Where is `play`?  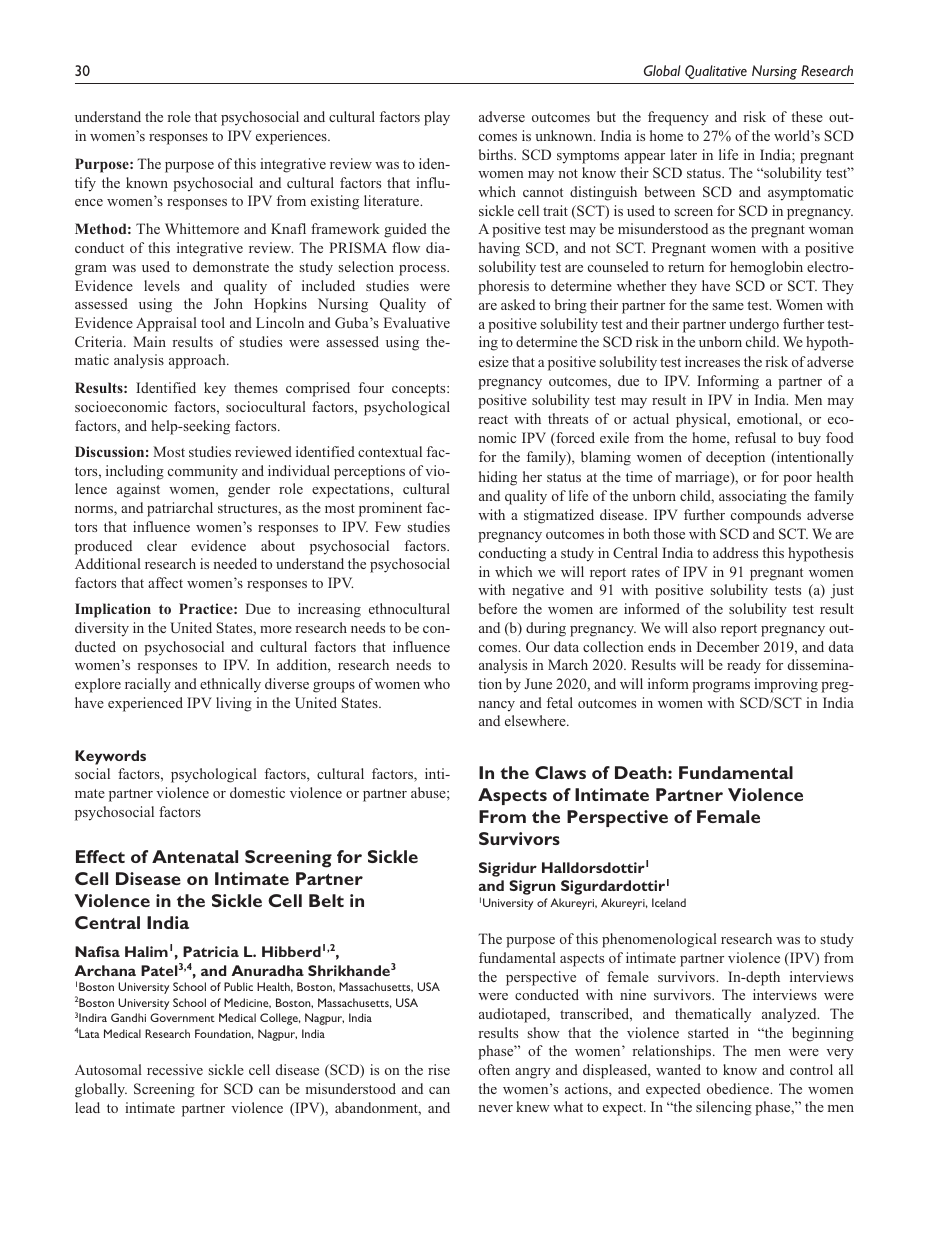
play is located at coordinates (437, 118).
